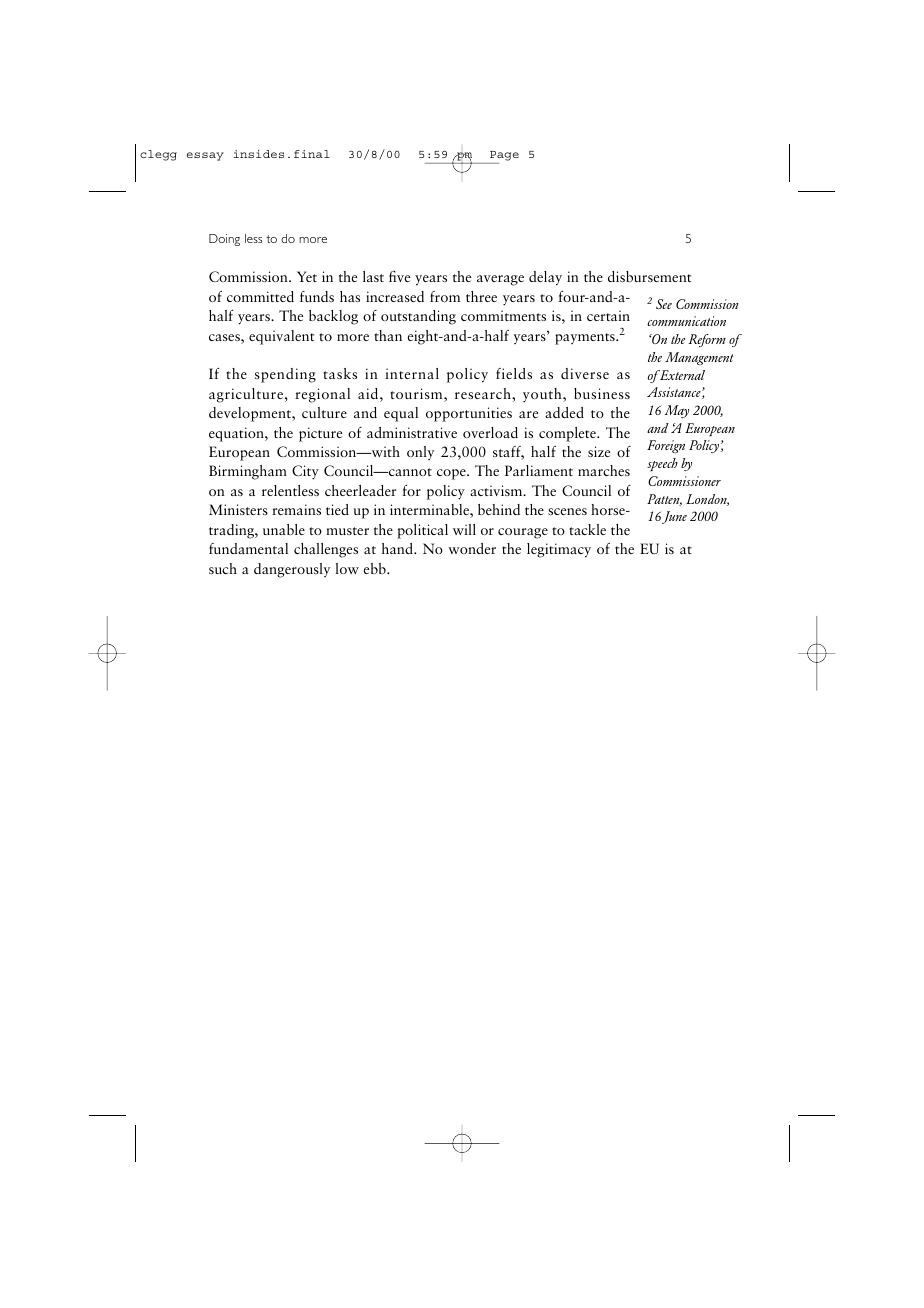  Describe the element at coordinates (504, 156) in the page. I see `Page` at that location.
